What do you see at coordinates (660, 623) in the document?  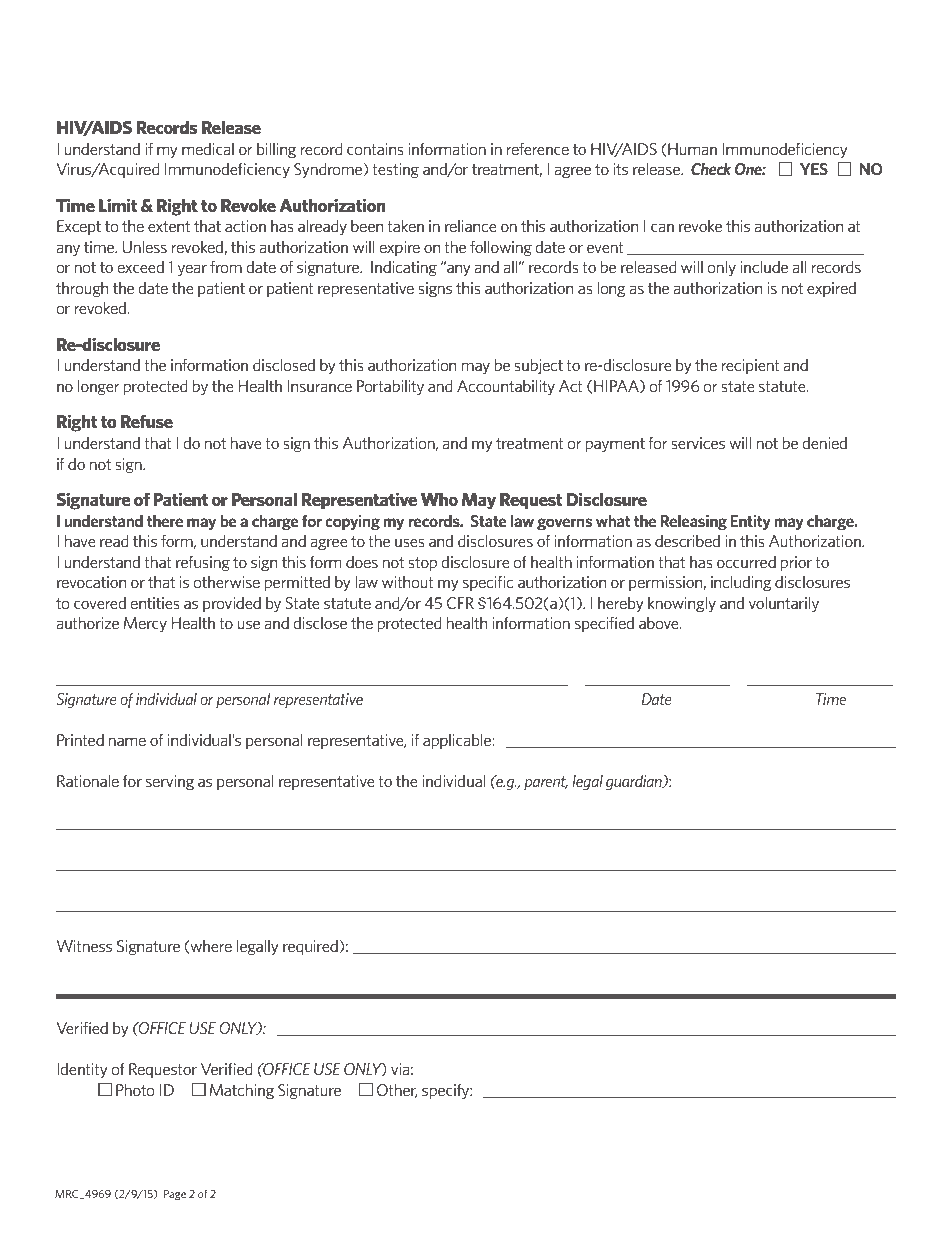 I see `above` at bounding box center [660, 623].
